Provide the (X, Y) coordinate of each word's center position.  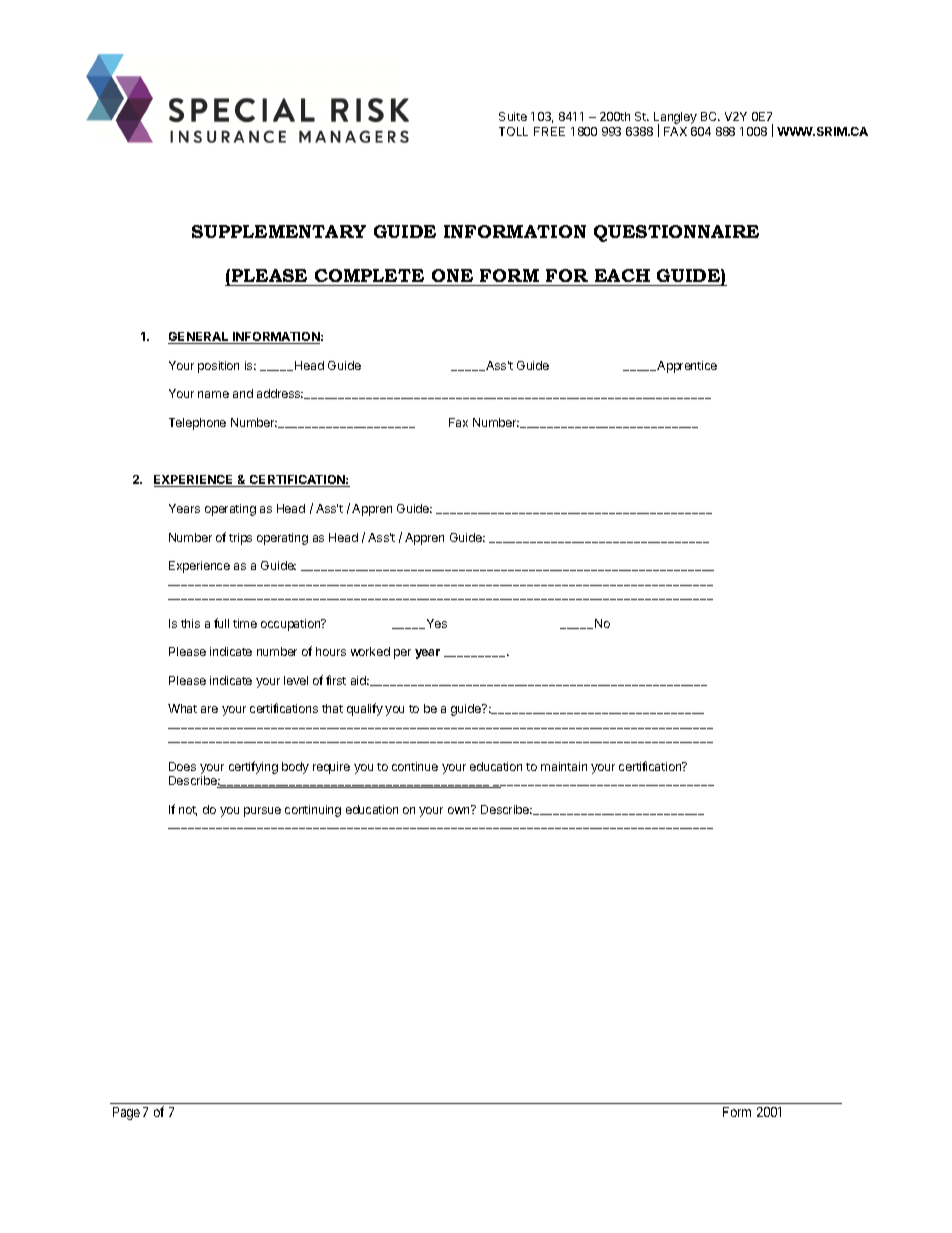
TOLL (513, 131)
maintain (564, 766)
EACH (622, 275)
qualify (365, 709)
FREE (549, 131)
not (188, 811)
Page (126, 1113)
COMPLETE (369, 275)
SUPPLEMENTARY (279, 231)
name (213, 394)
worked (370, 651)
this (190, 623)
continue (415, 766)
